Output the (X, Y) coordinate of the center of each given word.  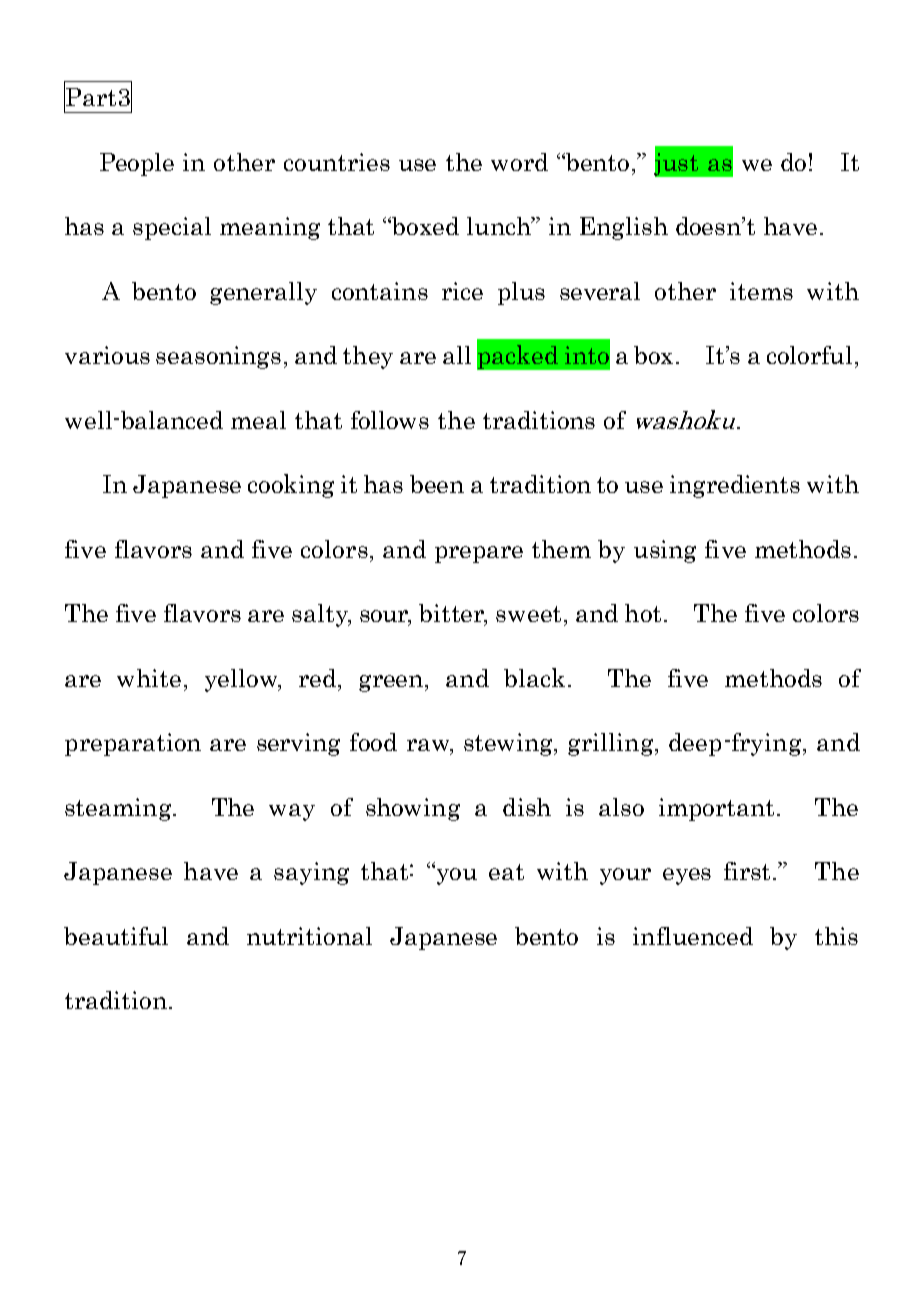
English (624, 228)
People (137, 164)
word (519, 162)
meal (258, 420)
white (149, 678)
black (534, 677)
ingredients (735, 486)
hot (643, 613)
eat (506, 872)
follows (390, 420)
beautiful (116, 936)
